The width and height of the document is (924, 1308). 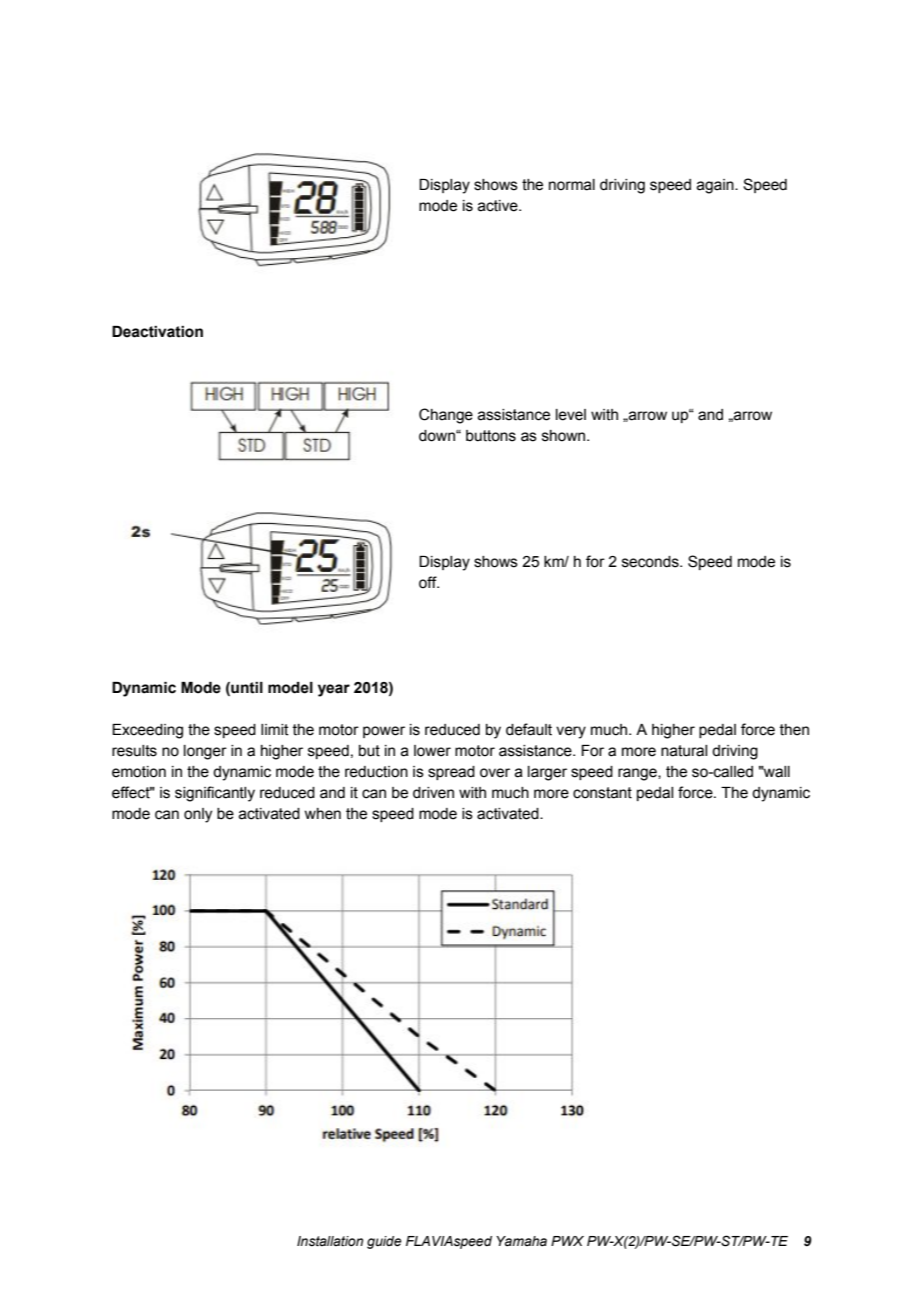 What do you see at coordinates (198, 815) in the document?
I see `only` at bounding box center [198, 815].
